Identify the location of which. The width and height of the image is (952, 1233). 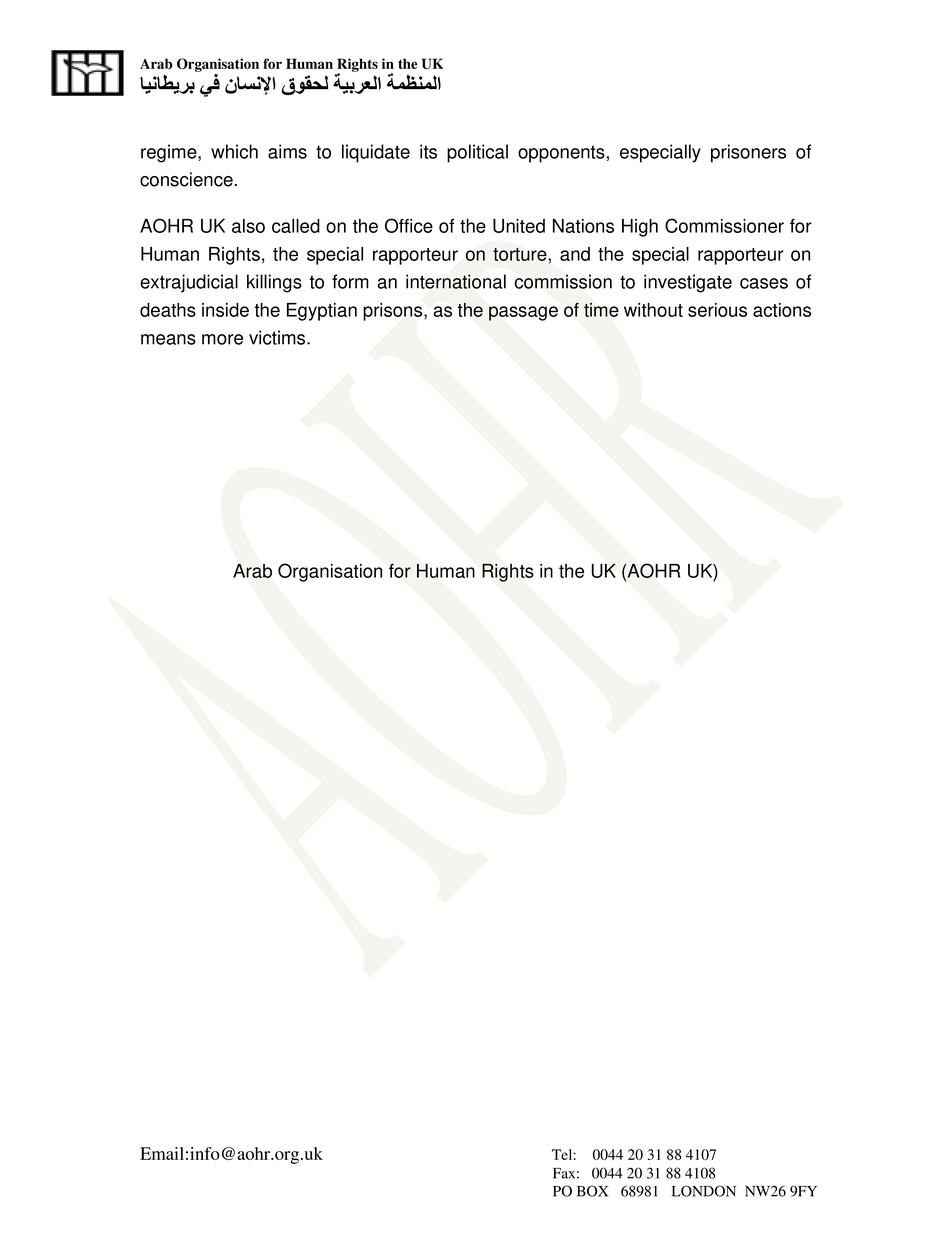
(234, 151).
